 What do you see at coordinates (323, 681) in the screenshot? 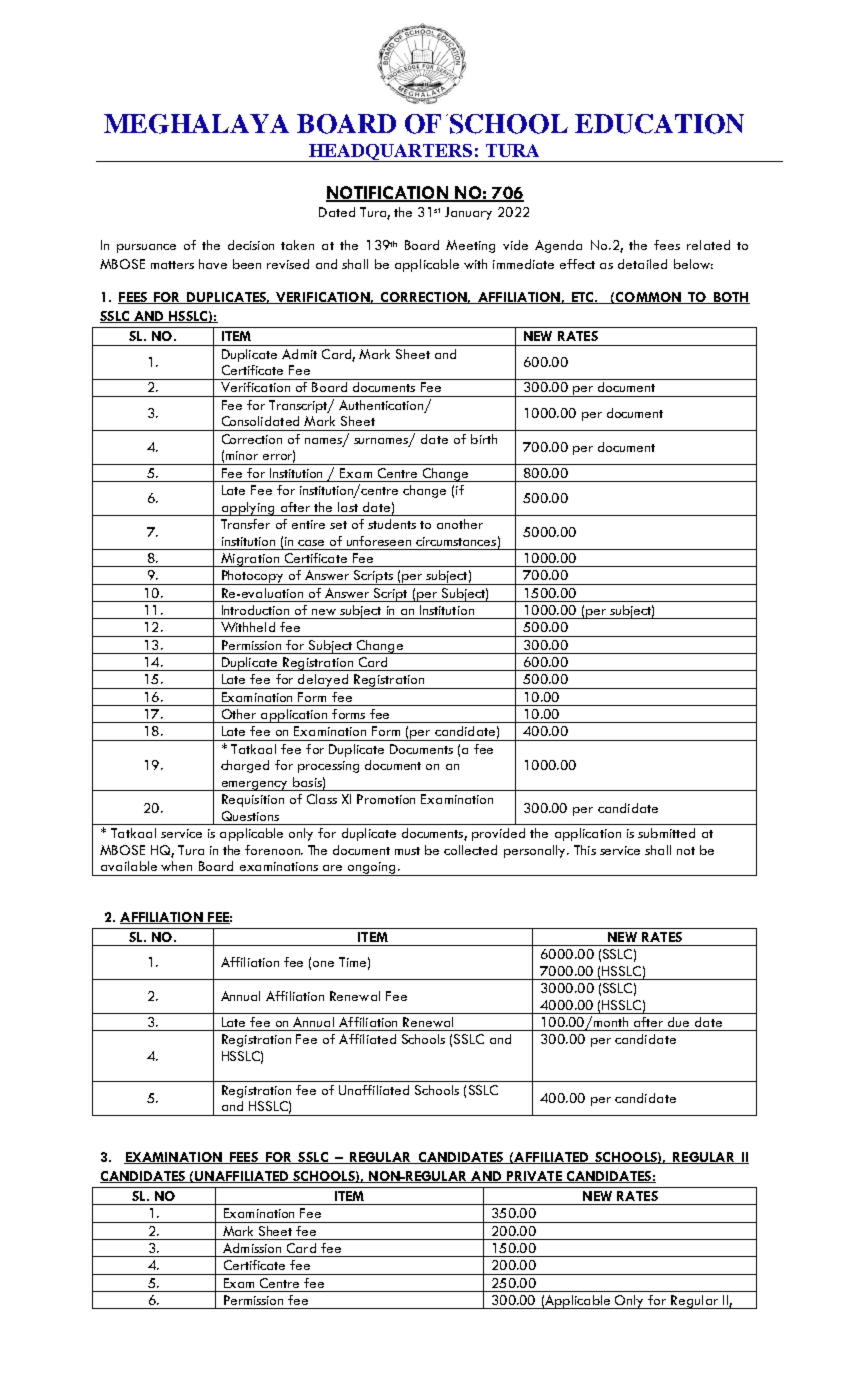
I see `delayed` at bounding box center [323, 681].
